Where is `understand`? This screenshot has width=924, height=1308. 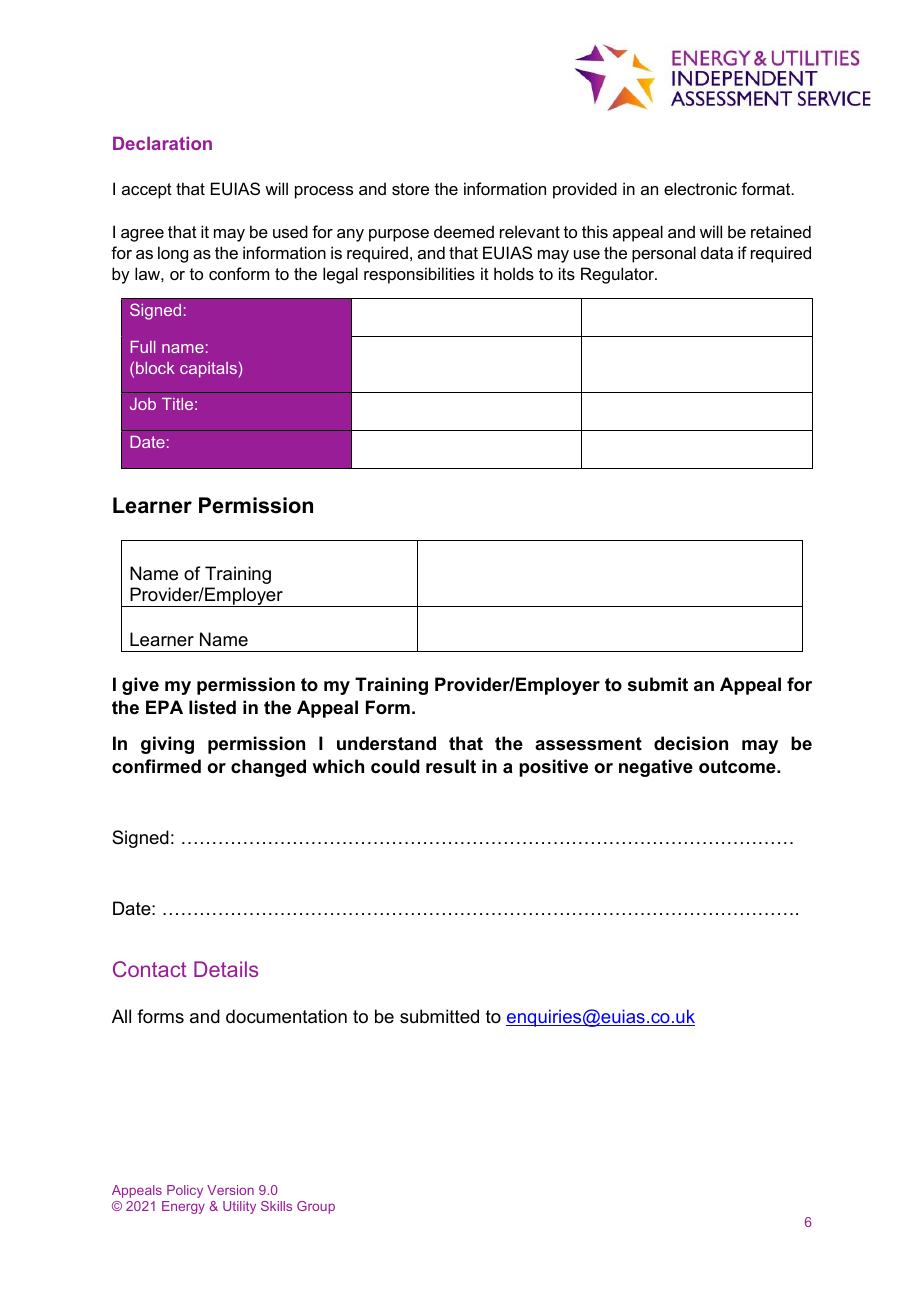
understand is located at coordinates (386, 743).
